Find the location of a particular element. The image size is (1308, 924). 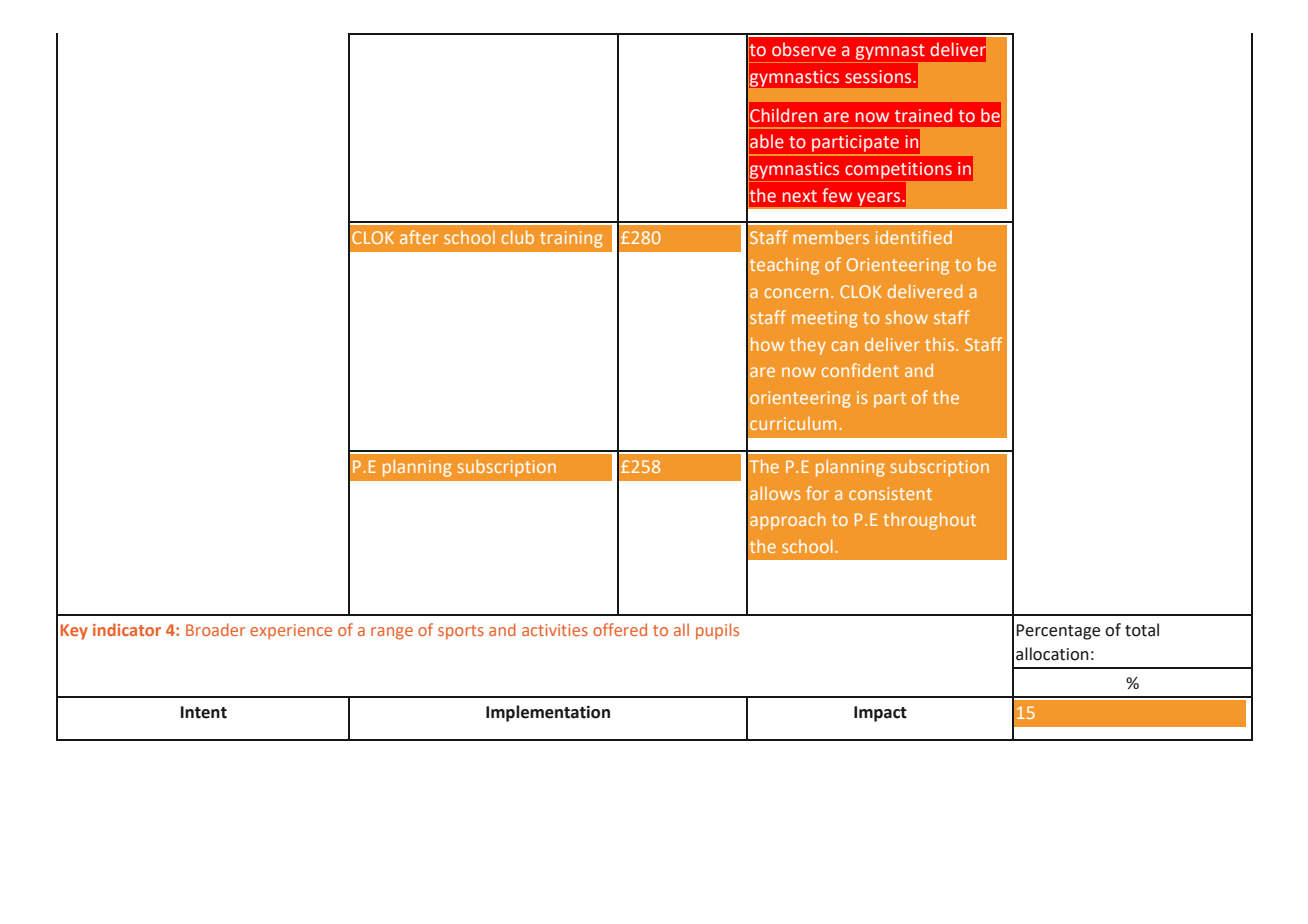

sessions is located at coordinates (879, 77).
